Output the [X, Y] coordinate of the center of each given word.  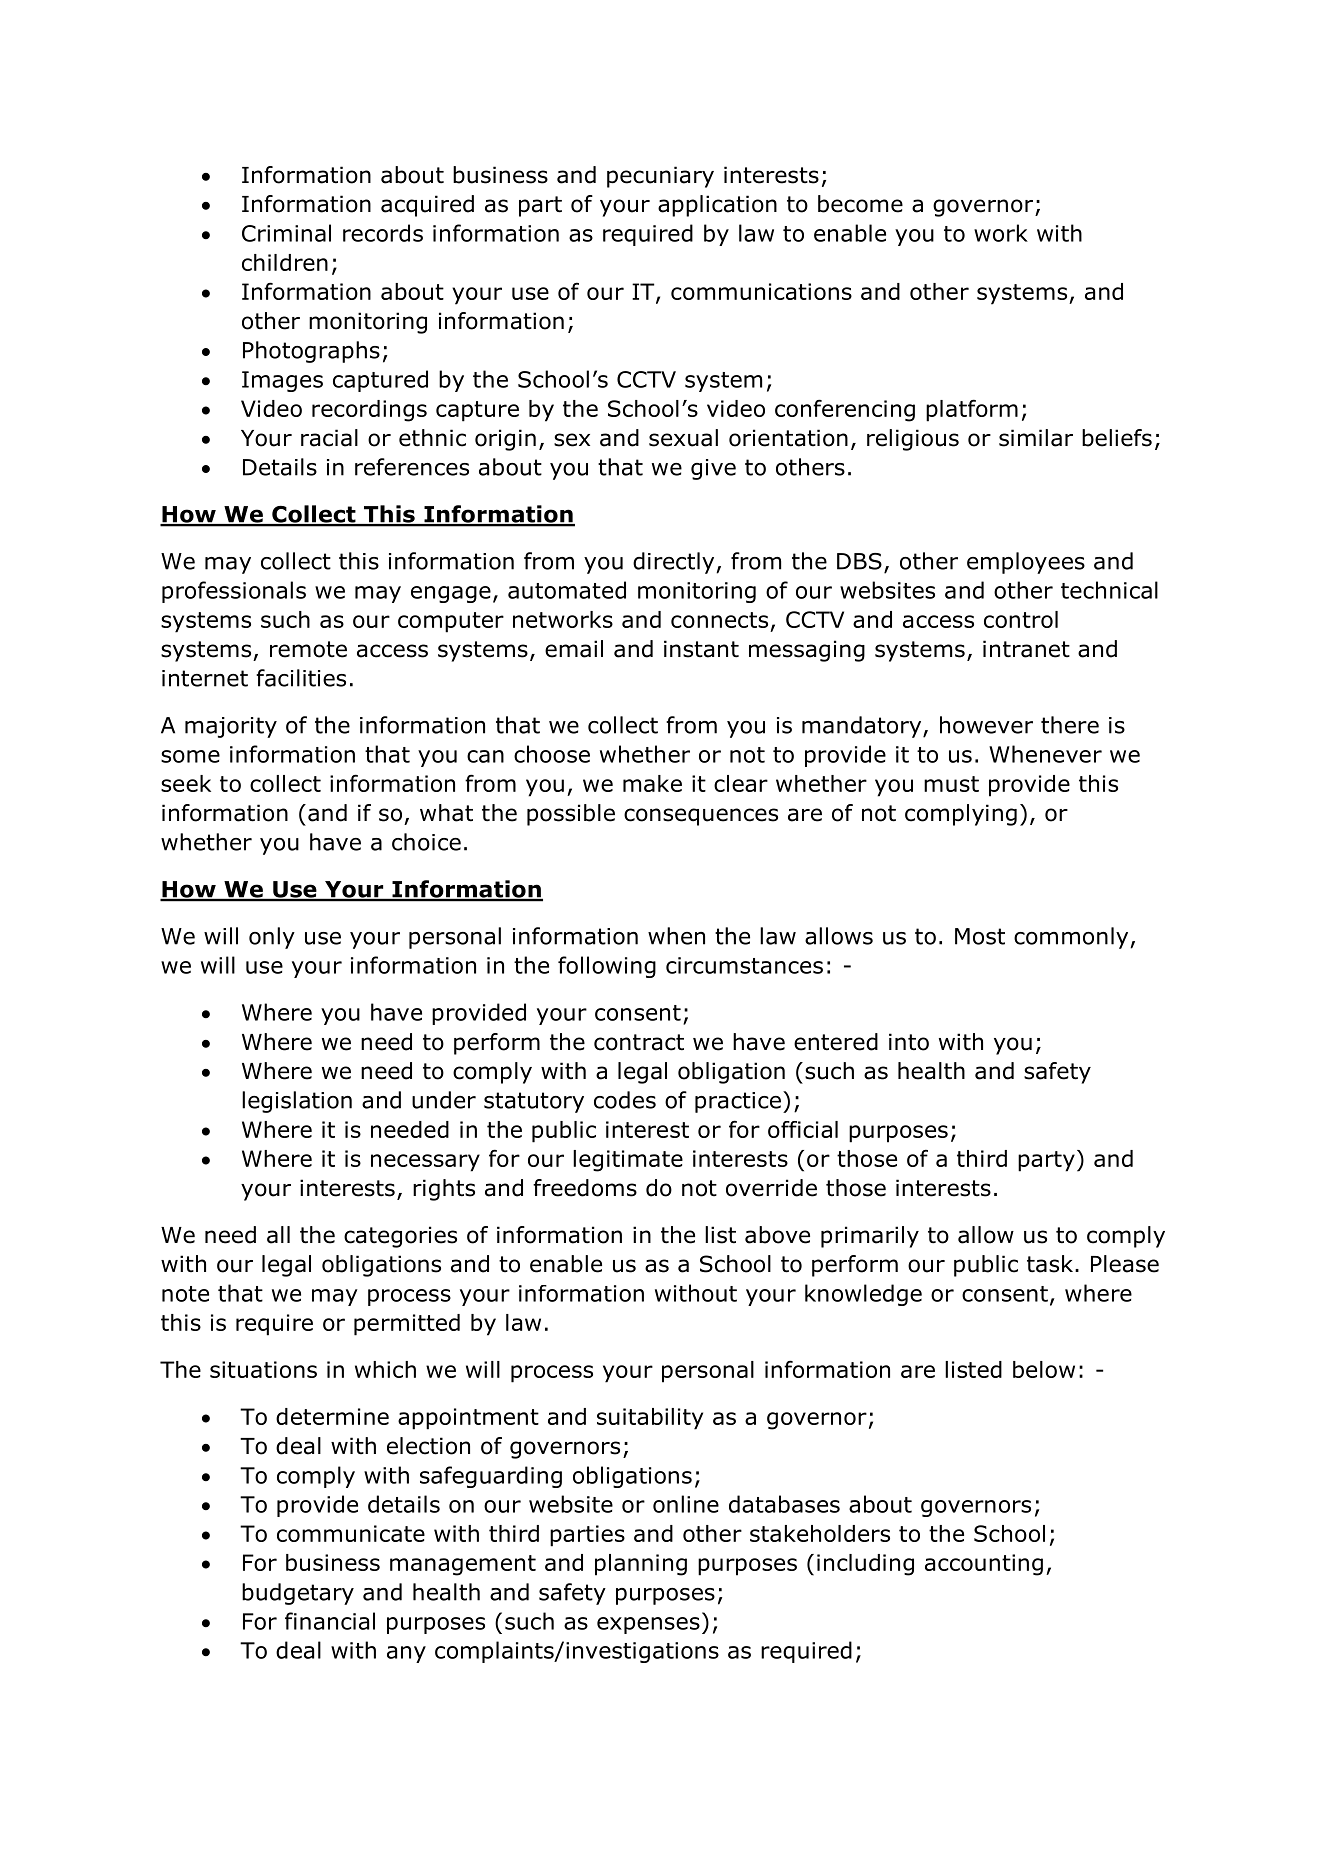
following [607, 967]
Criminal [286, 233]
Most [980, 936]
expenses [648, 1625]
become [860, 204]
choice [426, 842]
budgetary [298, 1594]
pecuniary [660, 177]
